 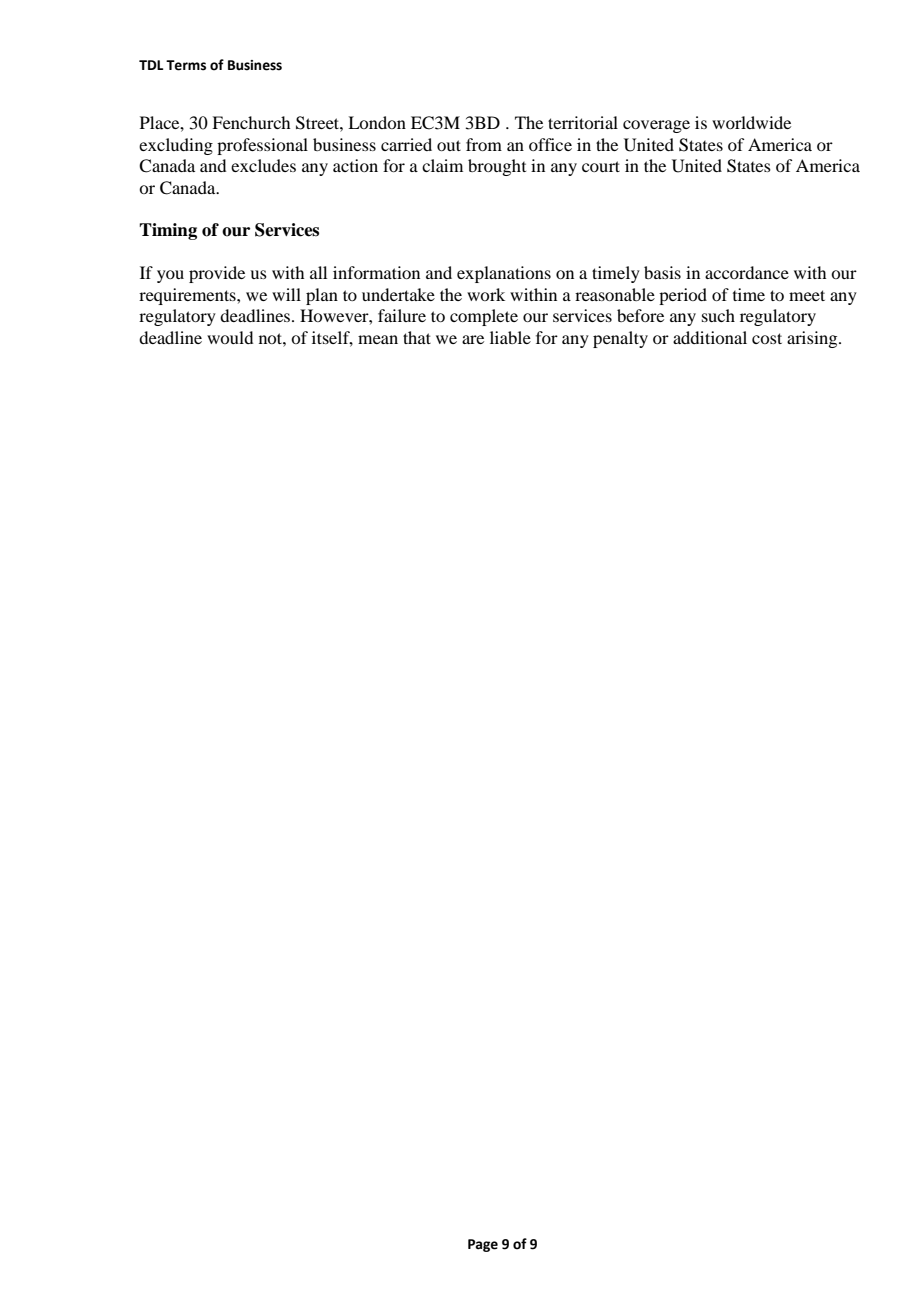 What do you see at coordinates (710, 337) in the screenshot?
I see `additional` at bounding box center [710, 337].
